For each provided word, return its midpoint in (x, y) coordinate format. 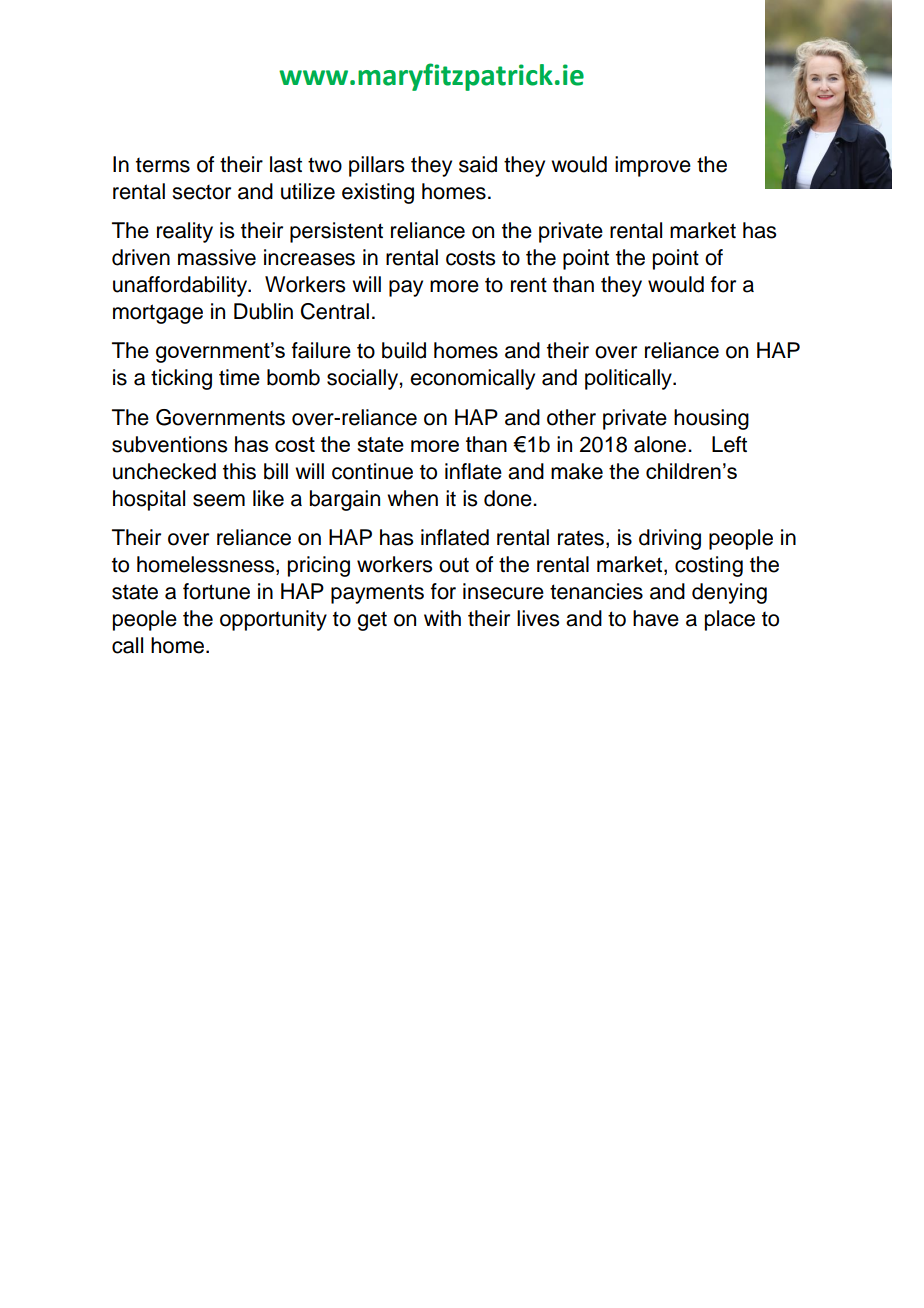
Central (335, 311)
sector (201, 192)
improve (653, 166)
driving (670, 539)
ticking (181, 379)
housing (711, 419)
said (478, 164)
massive (217, 257)
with (442, 618)
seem (219, 500)
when (412, 498)
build (404, 350)
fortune (216, 591)
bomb (293, 377)
